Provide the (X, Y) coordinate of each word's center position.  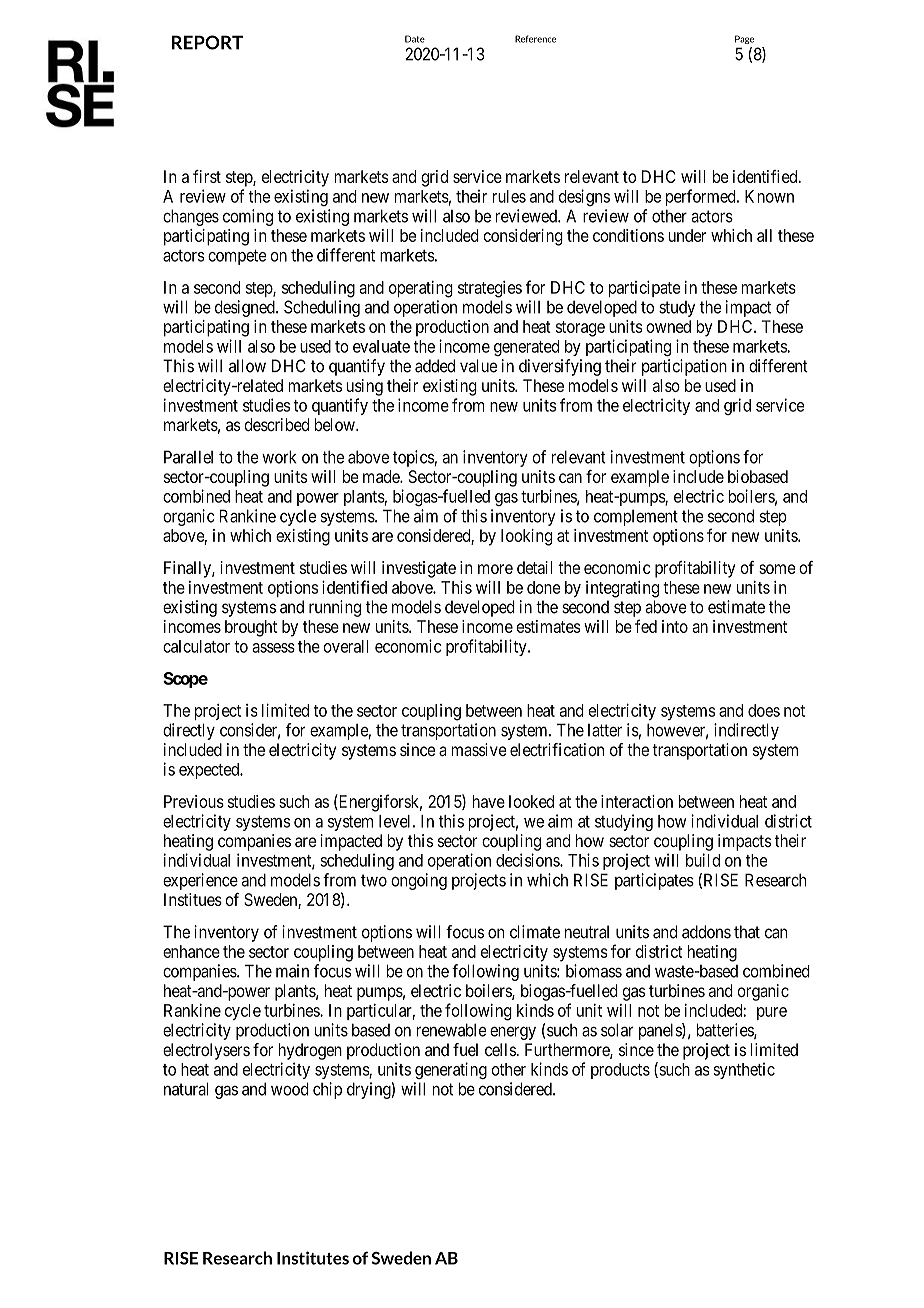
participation (684, 367)
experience (200, 881)
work (279, 457)
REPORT (207, 42)
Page (744, 39)
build (703, 860)
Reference (535, 39)
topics (414, 458)
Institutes (313, 1258)
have (488, 801)
